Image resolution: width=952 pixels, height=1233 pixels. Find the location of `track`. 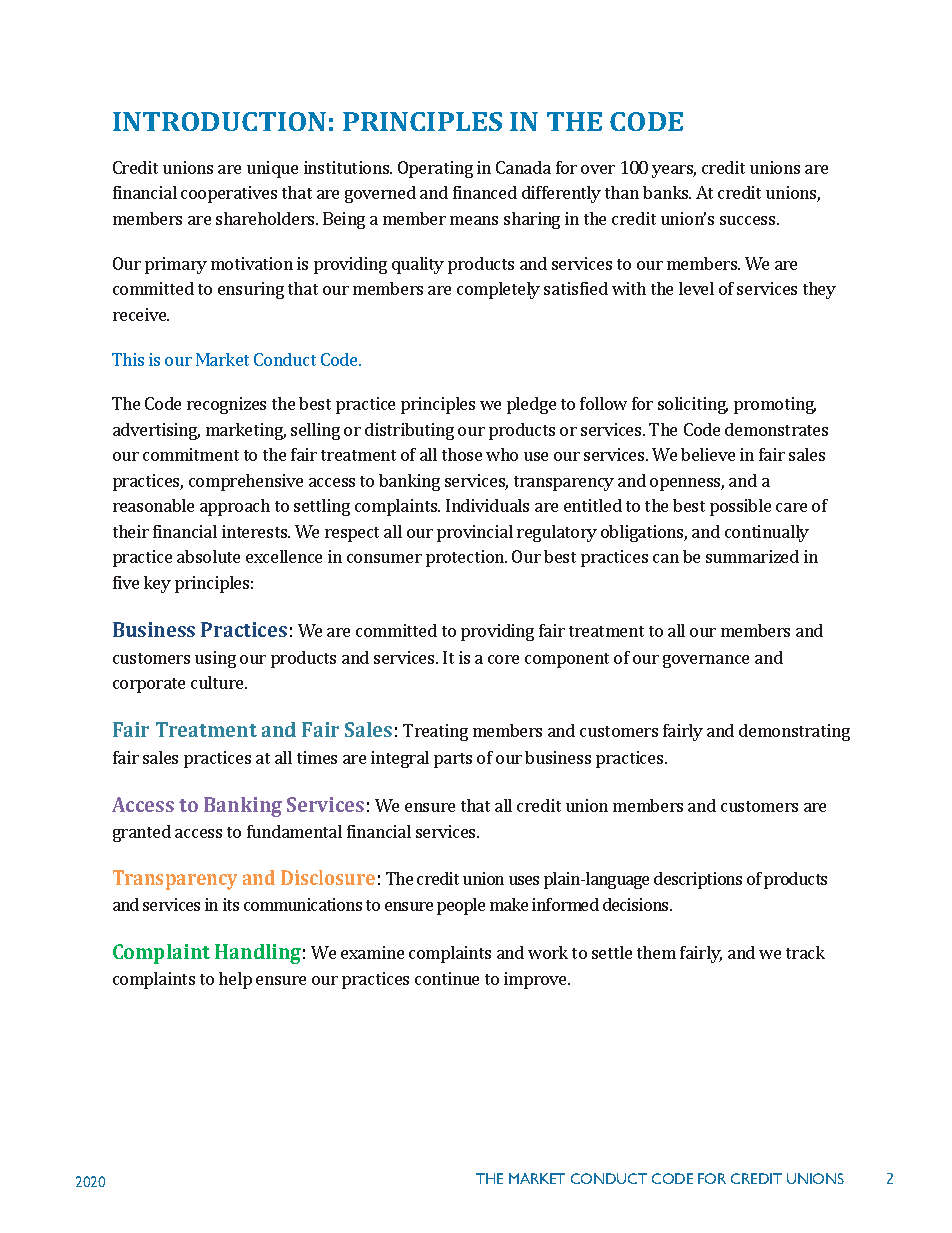

track is located at coordinates (805, 952).
